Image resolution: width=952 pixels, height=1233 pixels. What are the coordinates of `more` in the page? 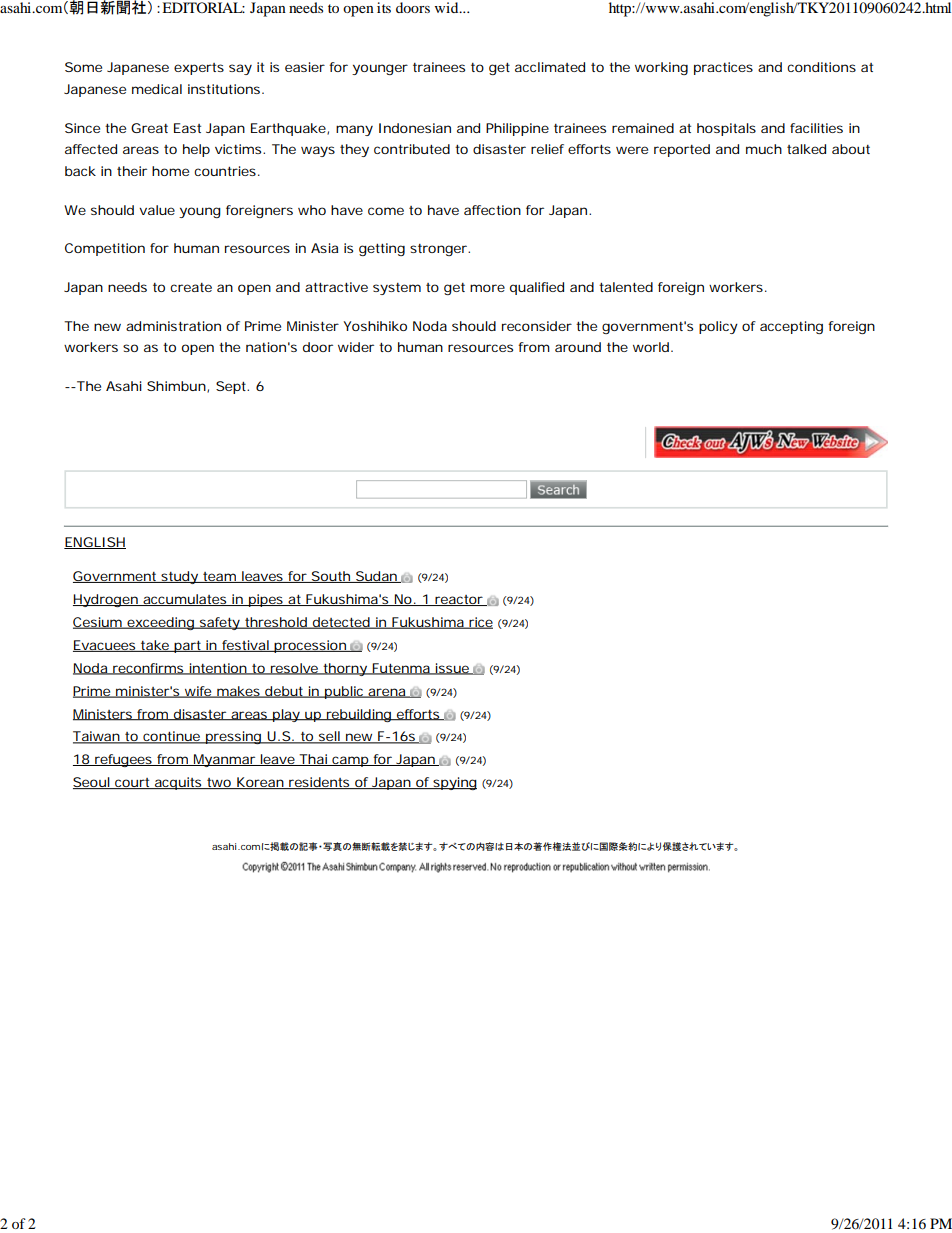 It's located at (487, 288).
